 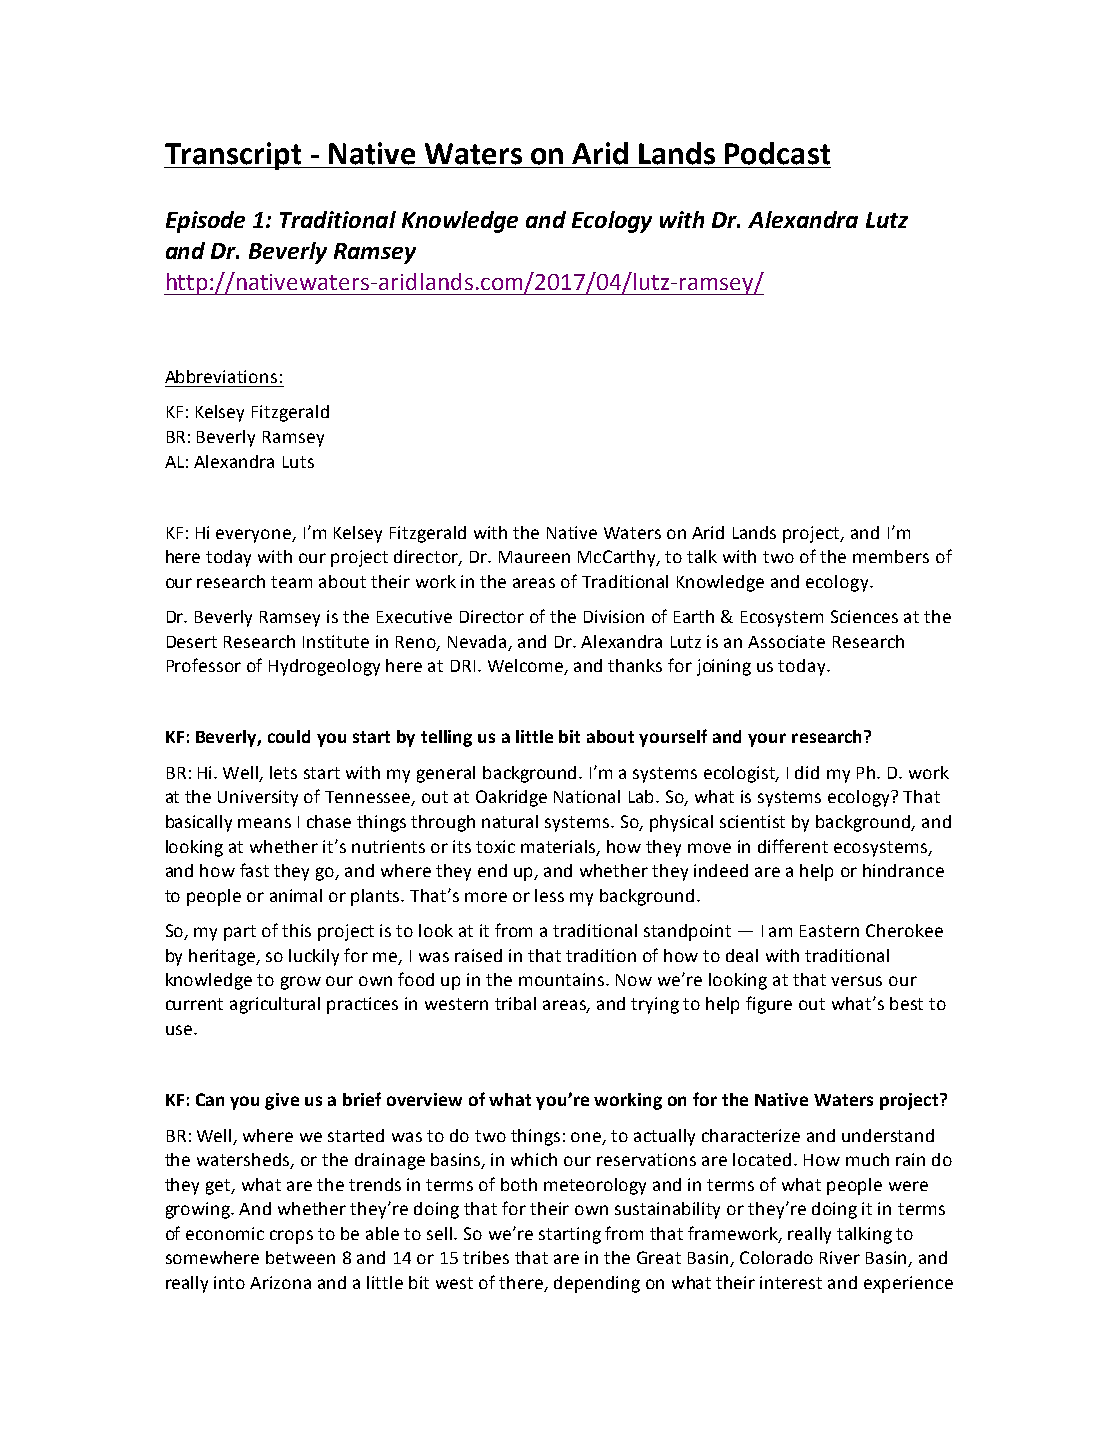 What do you see at coordinates (234, 156) in the image?
I see `Transcript` at bounding box center [234, 156].
